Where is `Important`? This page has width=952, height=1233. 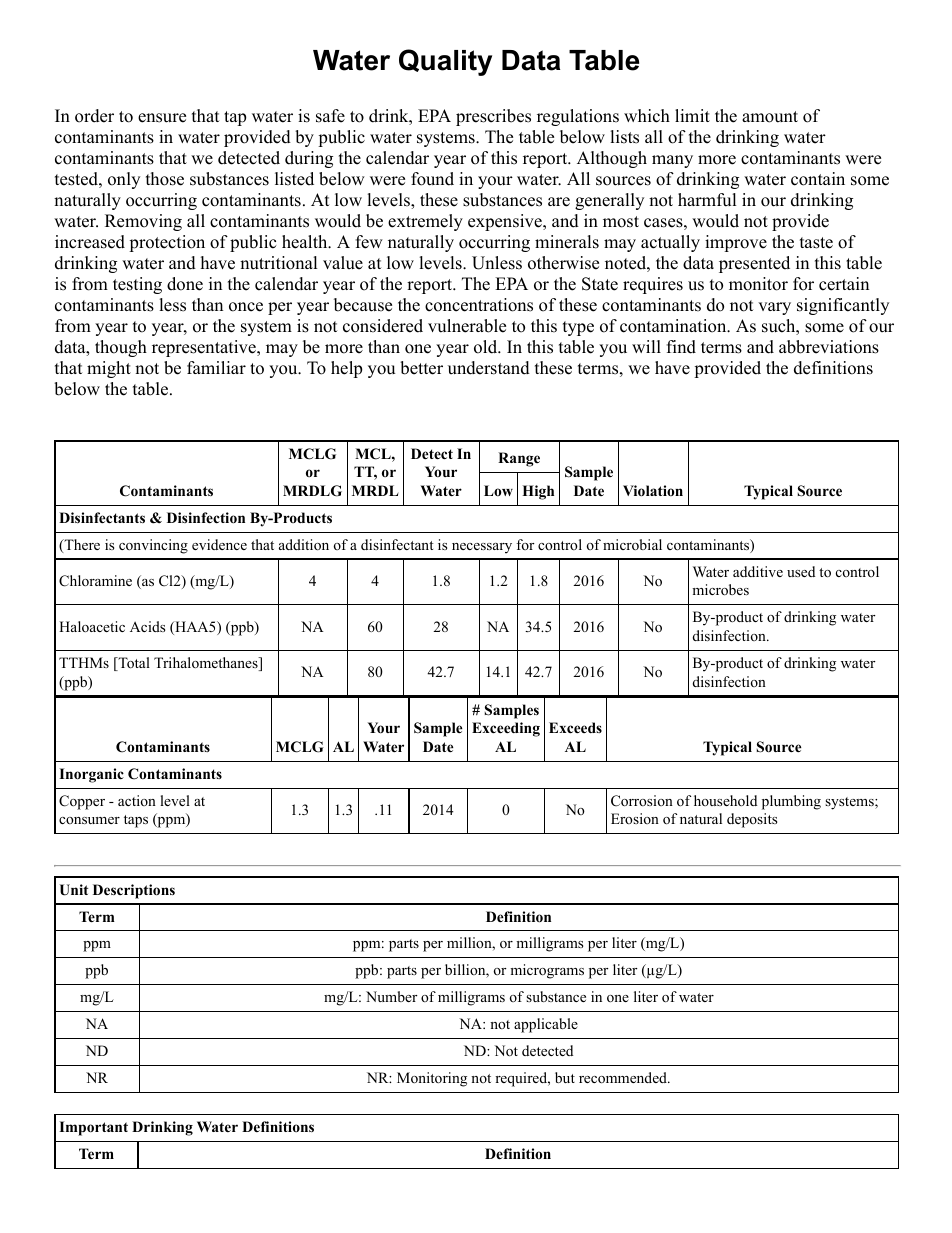 Important is located at coordinates (93, 1128).
